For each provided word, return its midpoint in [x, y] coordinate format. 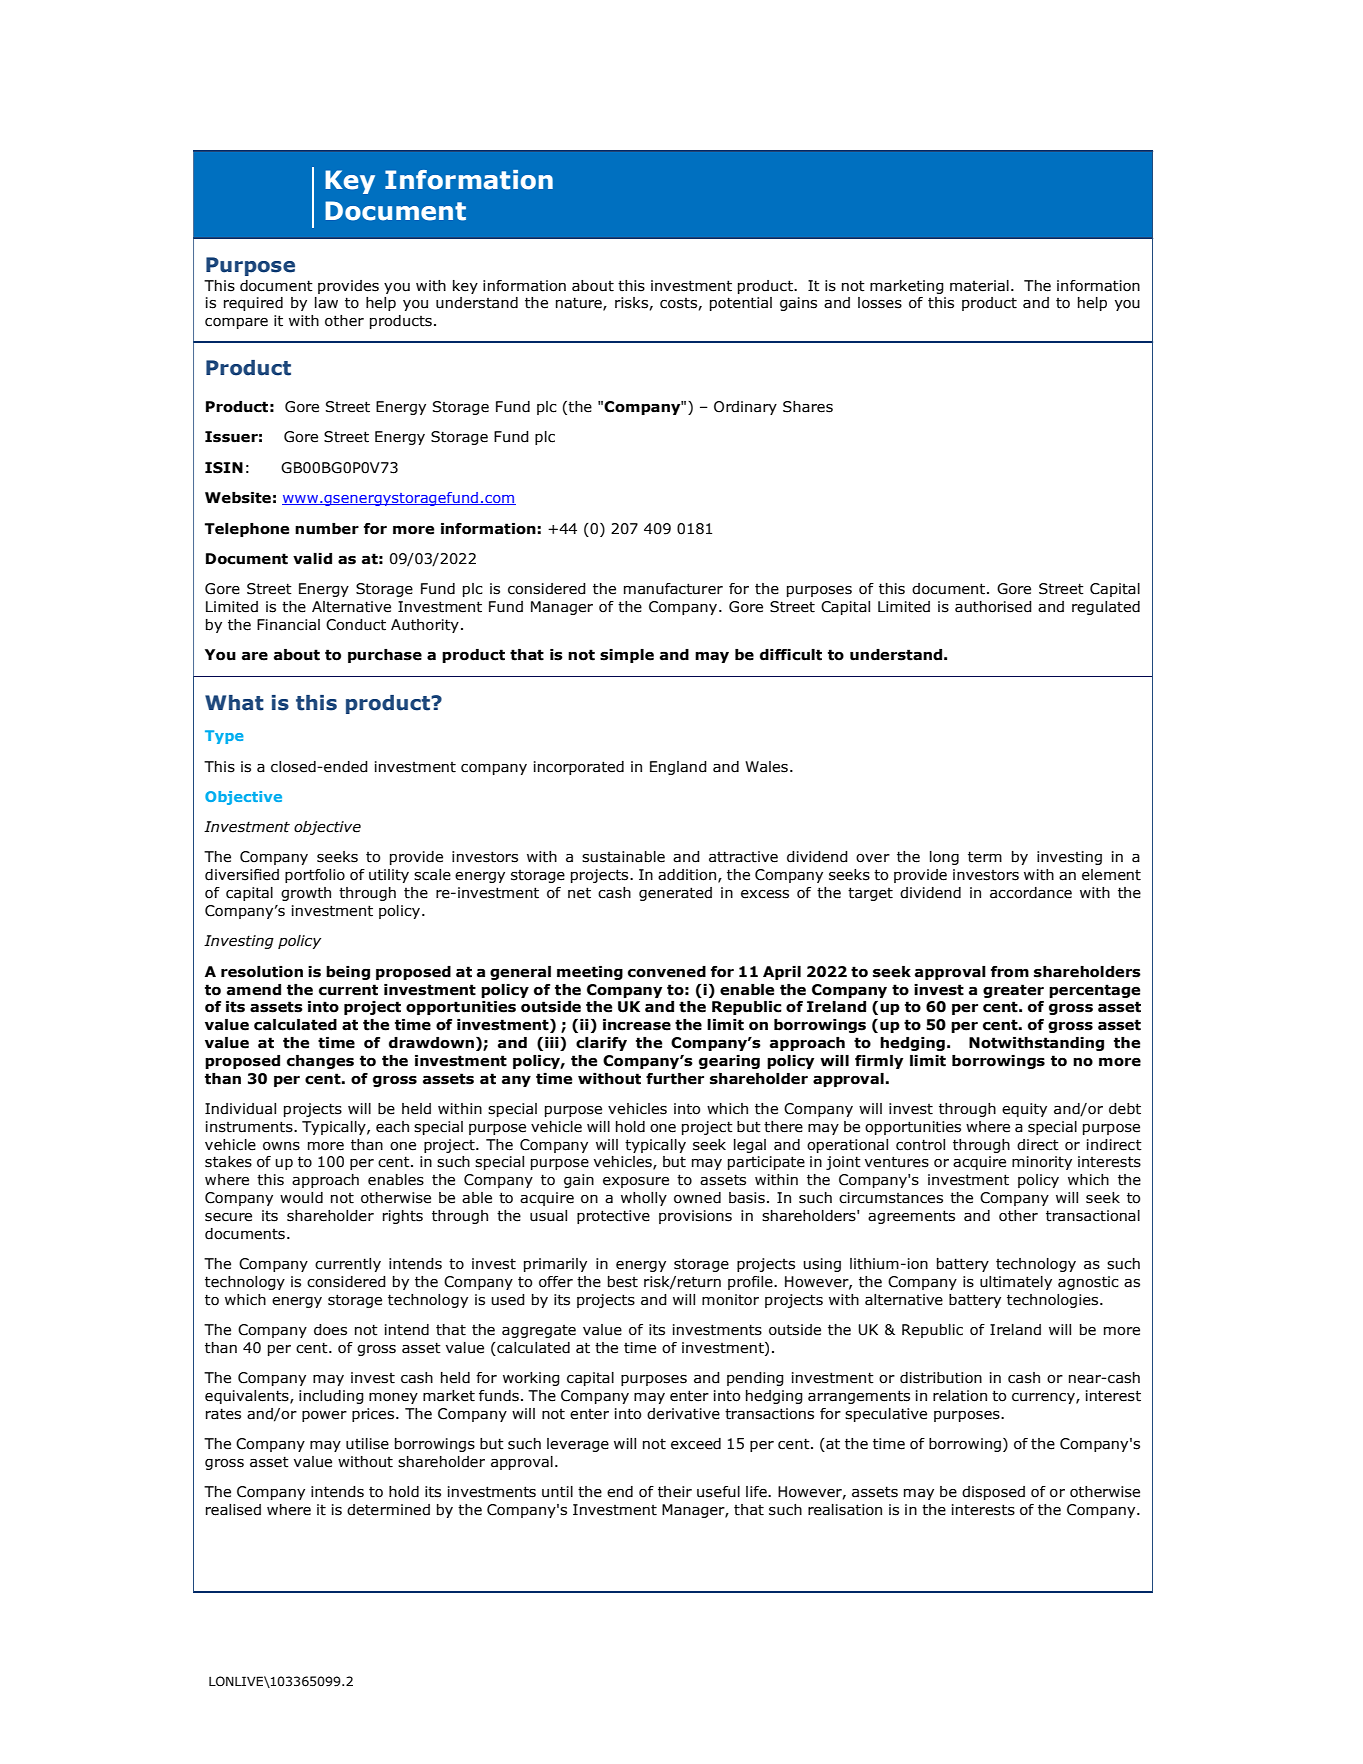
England [678, 768]
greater [1013, 991]
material [979, 286]
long [944, 858]
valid [312, 559]
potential [741, 304]
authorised [993, 607]
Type [224, 737]
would [301, 1198]
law [326, 303]
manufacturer [673, 589]
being [348, 973]
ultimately [1016, 1283]
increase [637, 1025]
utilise [367, 1444]
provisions [695, 1217]
